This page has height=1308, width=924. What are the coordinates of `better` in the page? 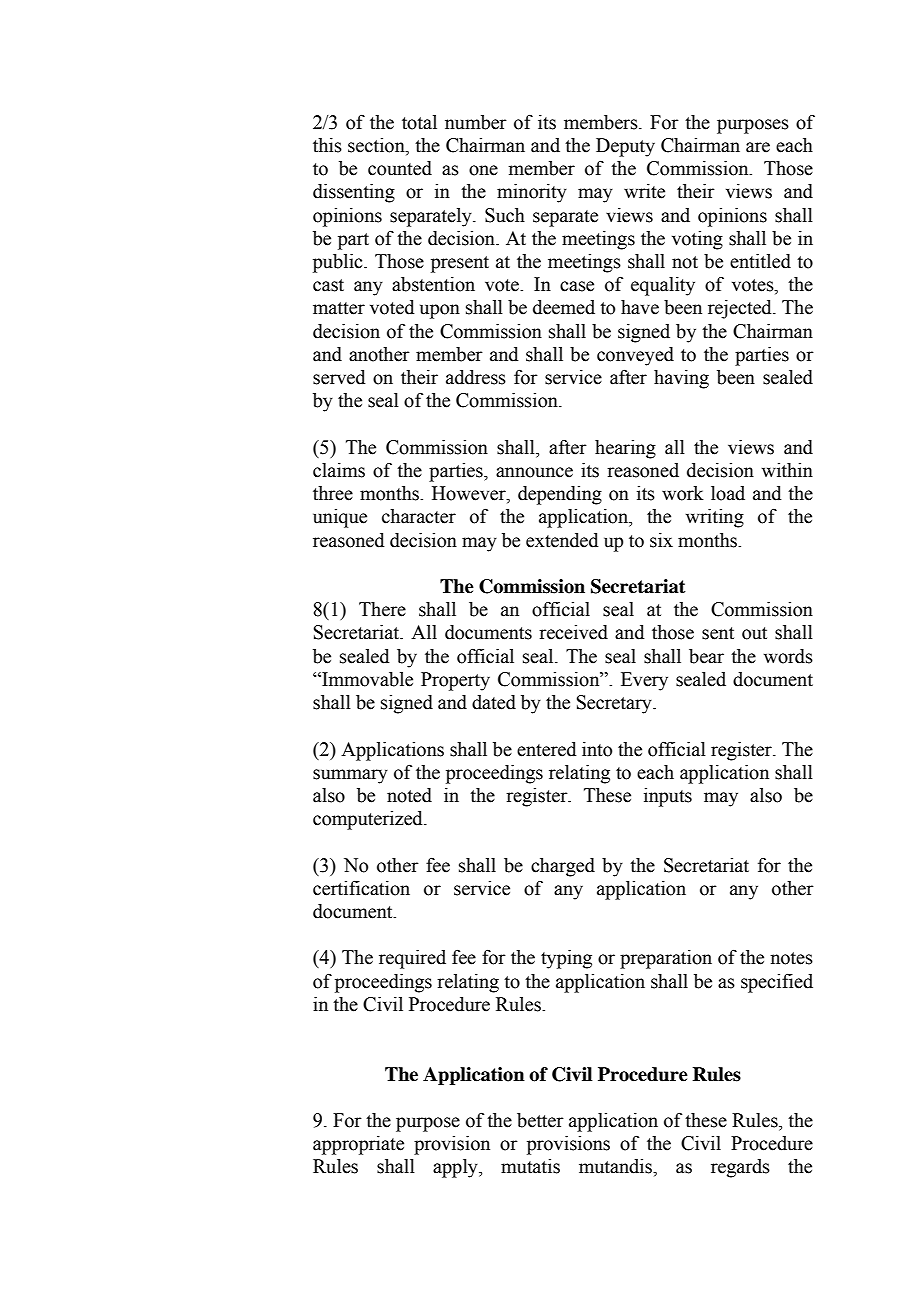 It's located at (540, 1120).
